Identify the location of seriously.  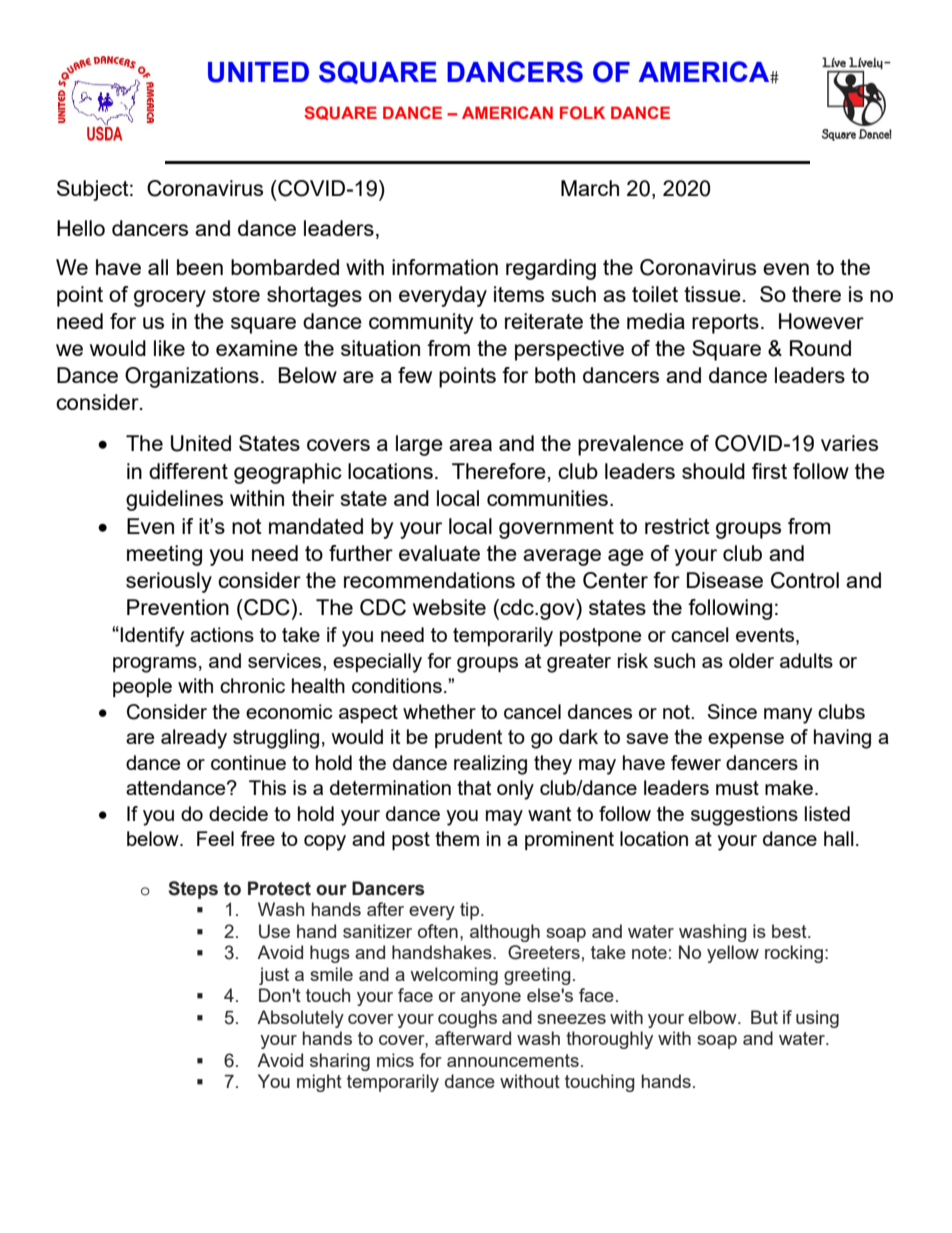
(169, 582).
